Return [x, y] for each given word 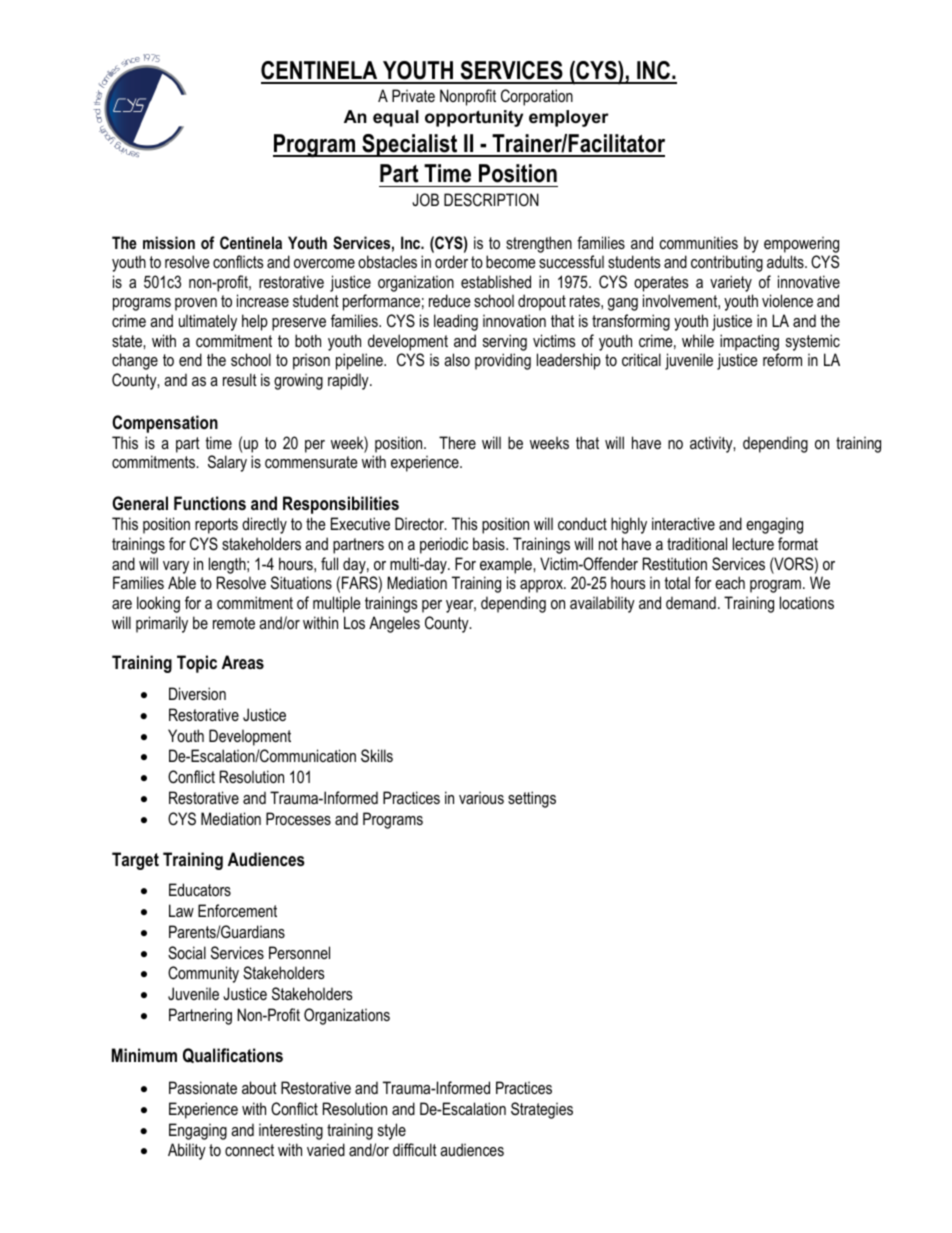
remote [234, 623]
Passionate [203, 1087]
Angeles [394, 624]
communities [699, 242]
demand [691, 602]
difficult [415, 1149]
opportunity [474, 118]
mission [169, 242]
